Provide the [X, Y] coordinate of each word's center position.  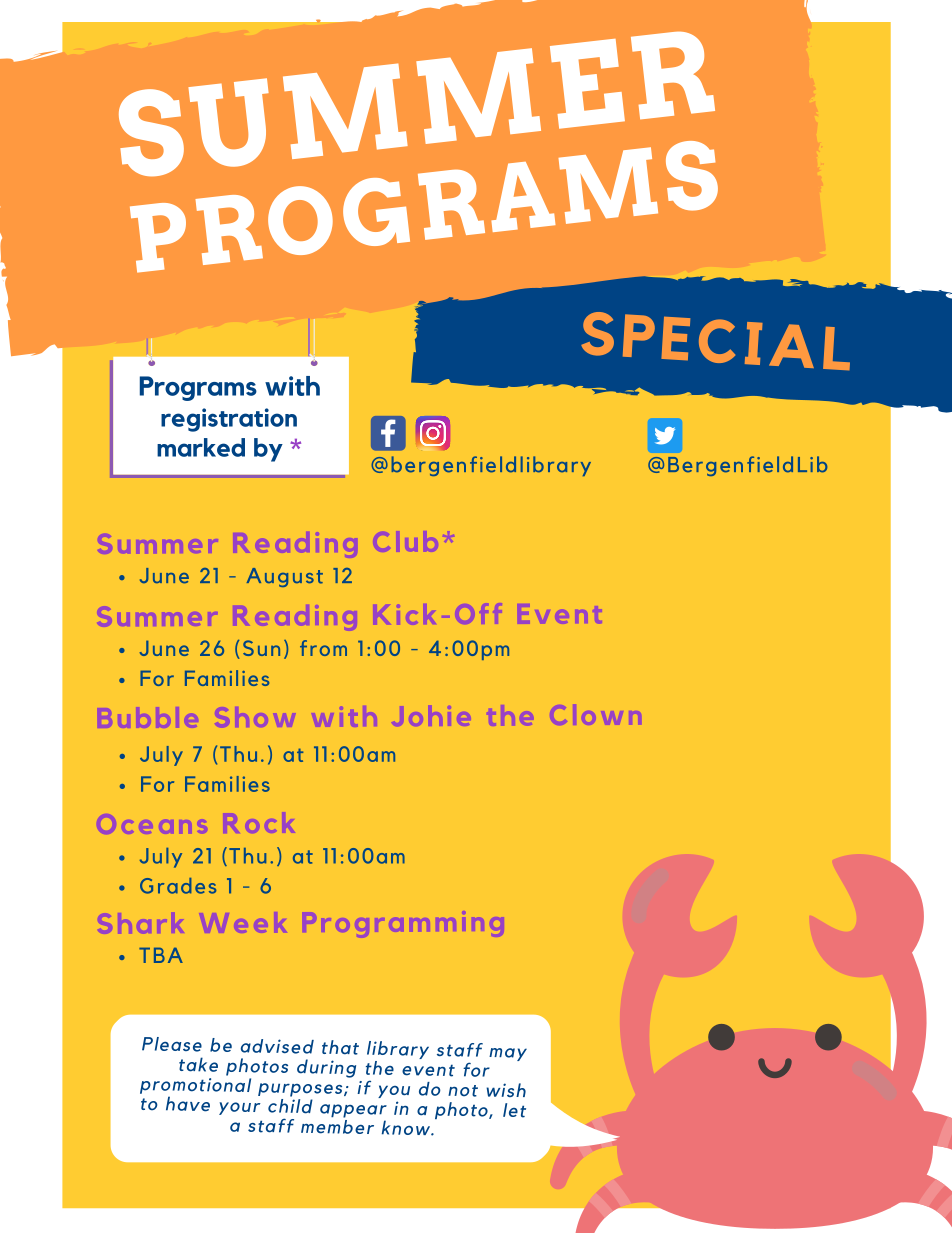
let [514, 1110]
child [290, 1105]
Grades [178, 886]
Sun [261, 648]
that [340, 1047]
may [508, 1054]
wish [506, 1090]
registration [229, 420]
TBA [161, 955]
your [240, 1108]
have [188, 1104]
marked [201, 447]
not [463, 1091]
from [323, 648]
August [285, 577]
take [198, 1064]
